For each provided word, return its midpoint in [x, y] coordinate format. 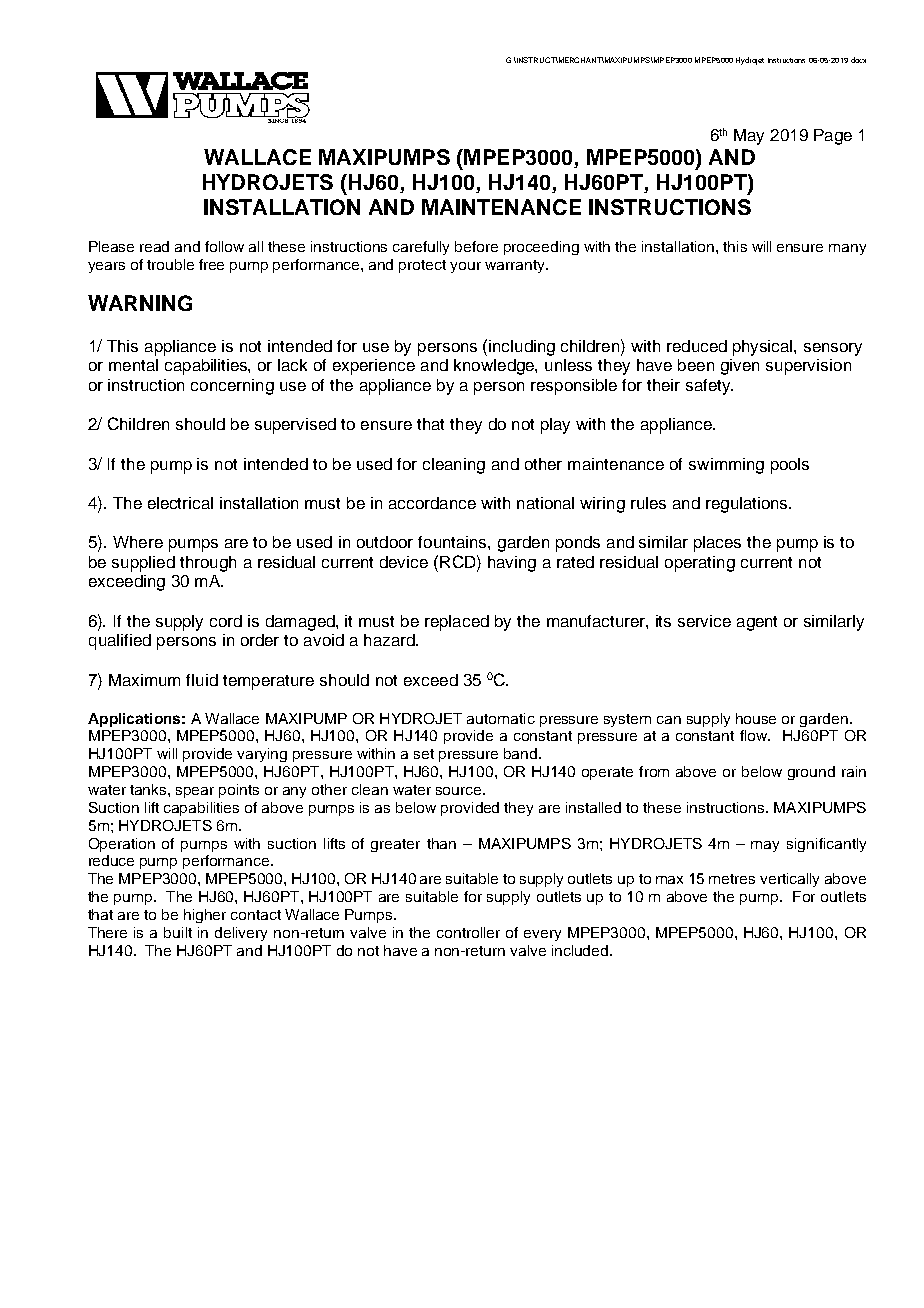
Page [833, 137]
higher [205, 916]
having [512, 564]
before [476, 246]
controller [468, 932]
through [208, 564]
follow [224, 246]
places [717, 544]
